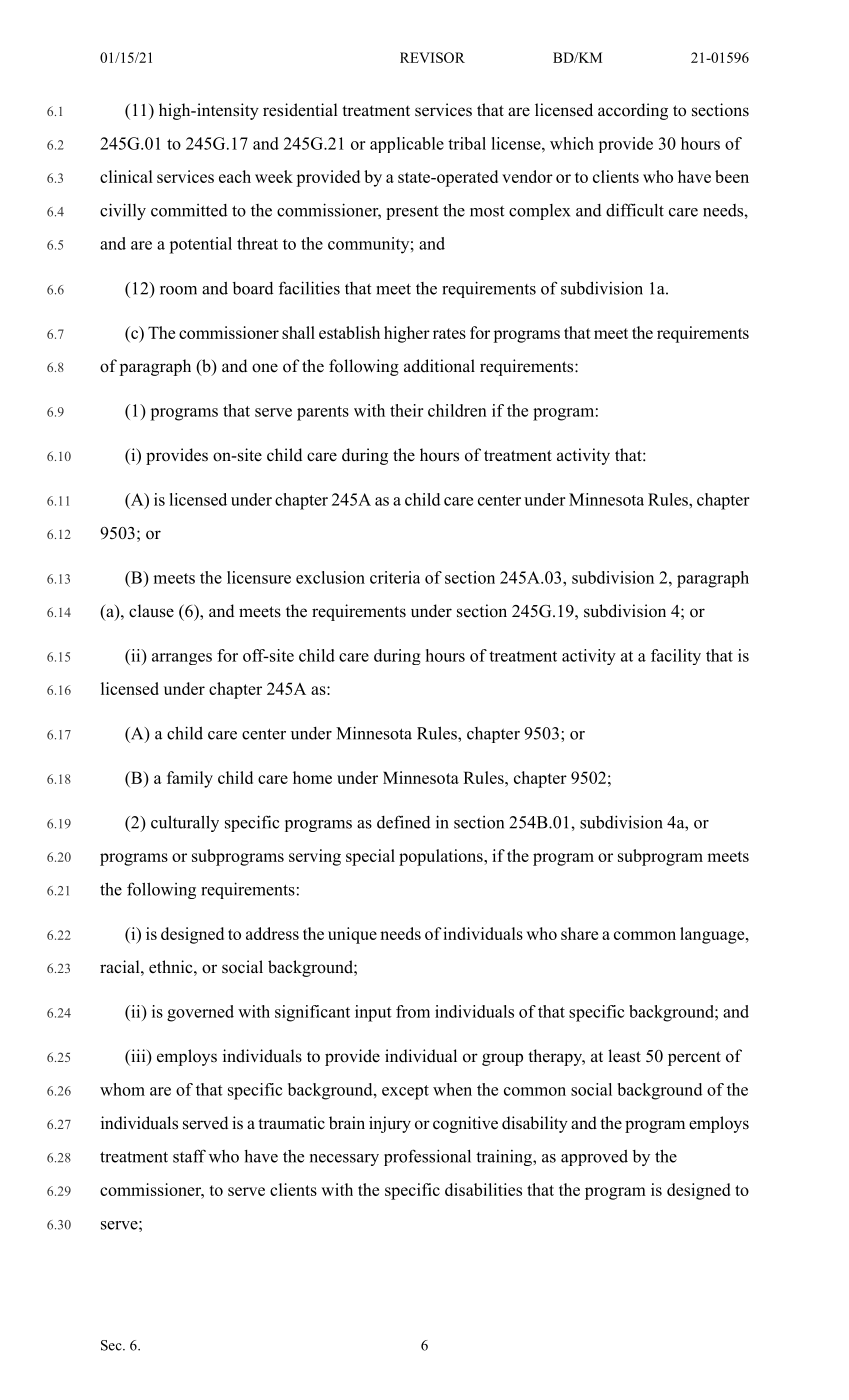 The width and height of the screenshot is (849, 1400). I want to click on licensure, so click(259, 577).
